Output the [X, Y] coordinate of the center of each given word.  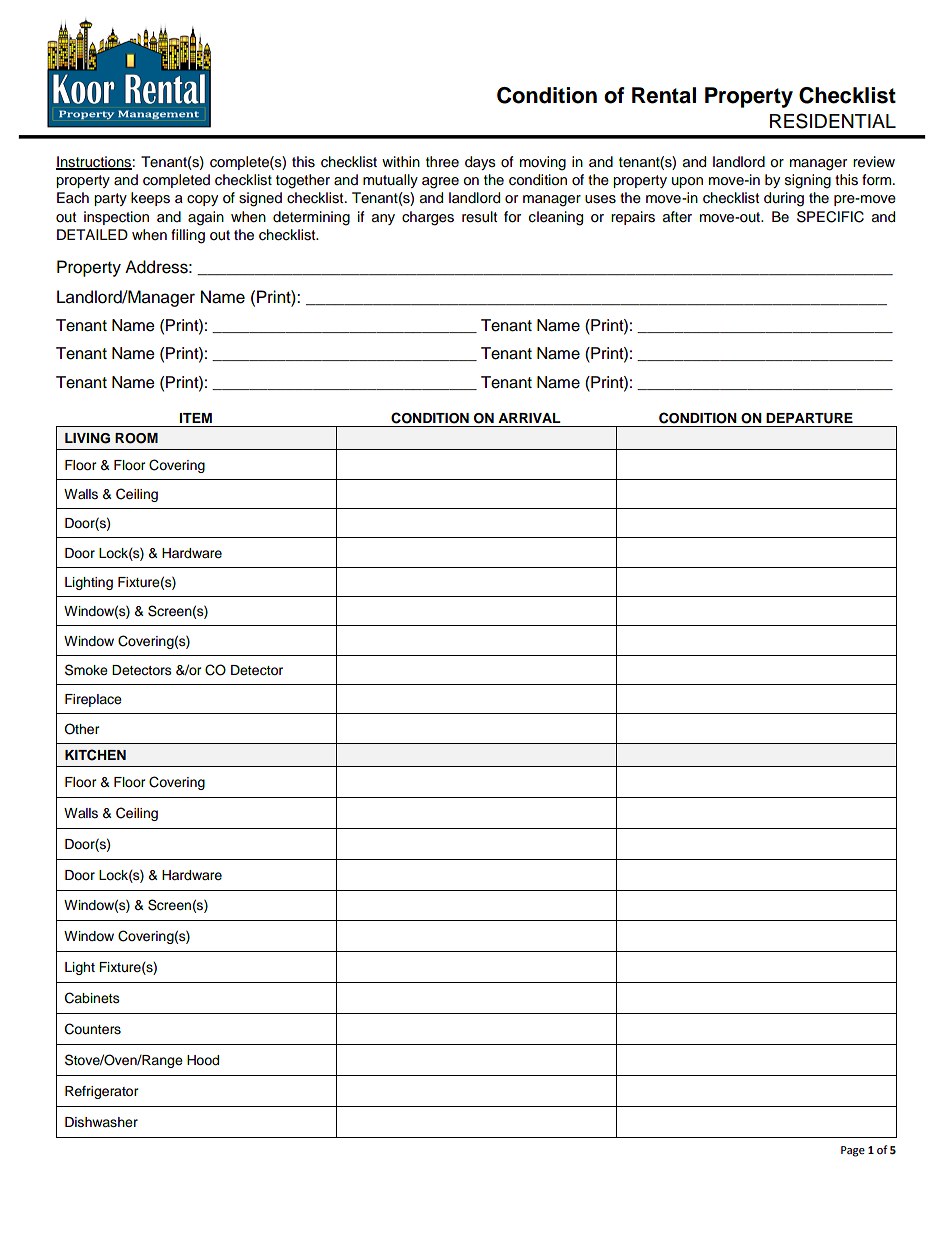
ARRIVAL [529, 418]
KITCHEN [95, 755]
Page [853, 1151]
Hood [203, 1060]
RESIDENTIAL [833, 121]
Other [82, 729]
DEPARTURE [809, 418]
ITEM [196, 418]
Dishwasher [101, 1122]
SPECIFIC [830, 217]
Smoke [86, 670]
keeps [150, 199]
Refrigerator [102, 1092]
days [480, 163]
